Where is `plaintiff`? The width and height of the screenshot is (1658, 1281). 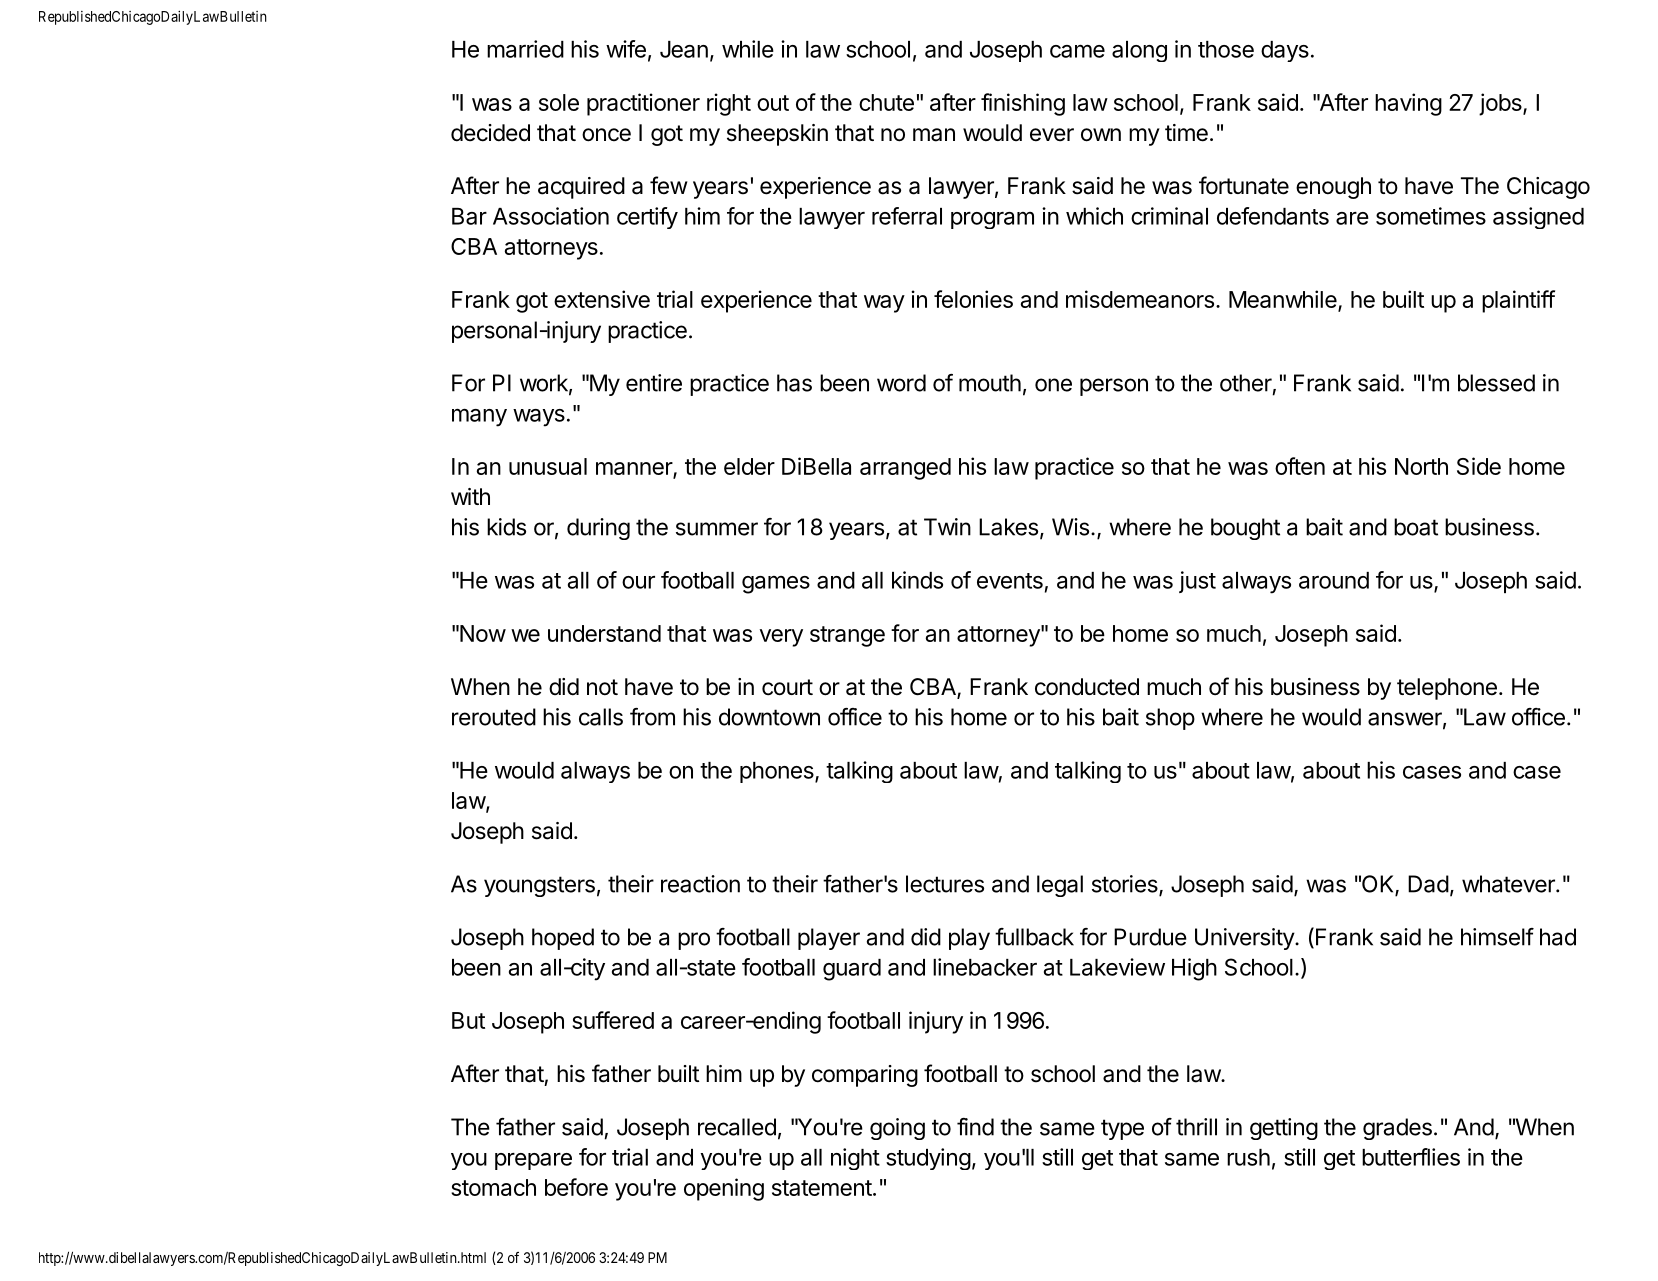 plaintiff is located at coordinates (1518, 301).
